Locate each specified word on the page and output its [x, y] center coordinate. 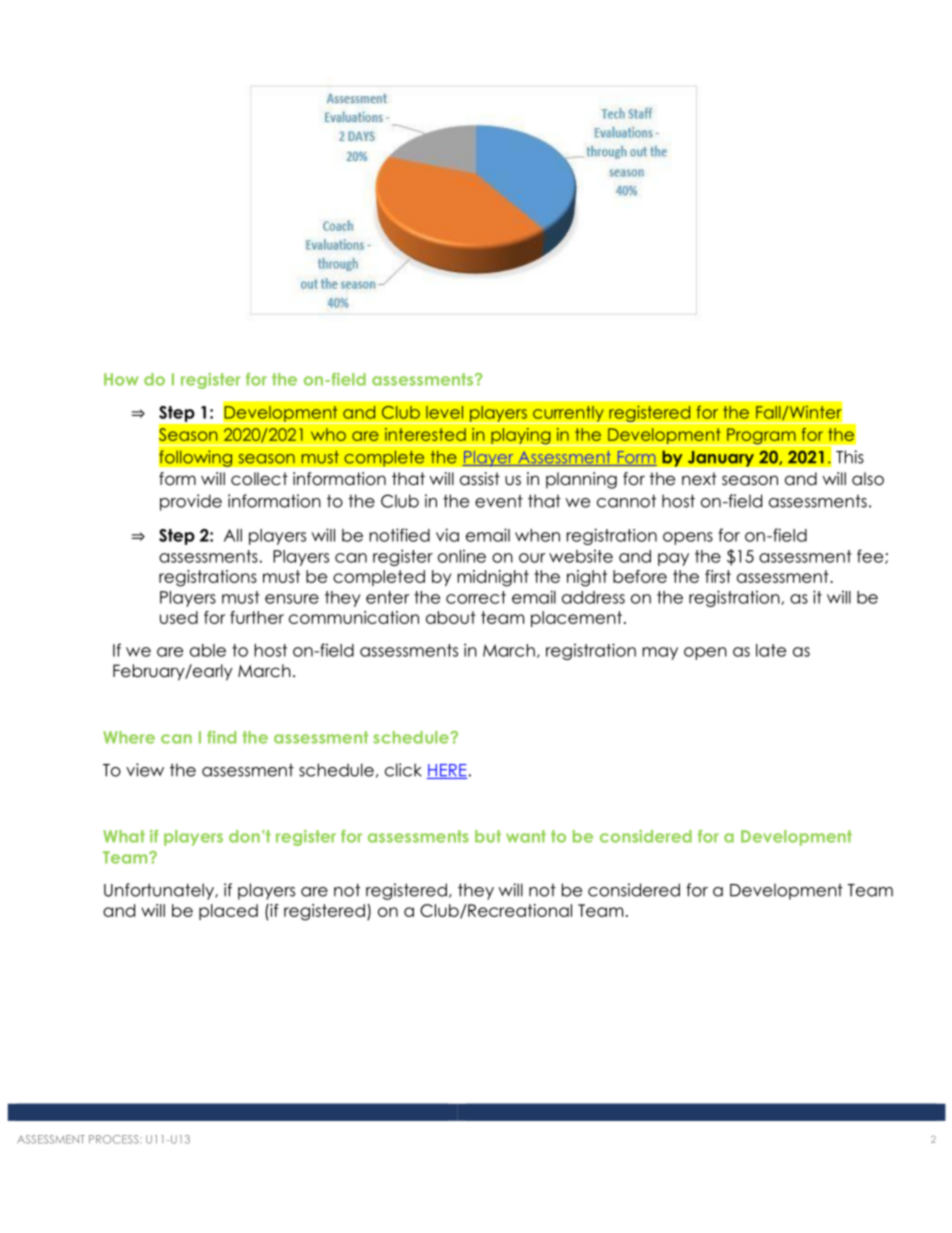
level [444, 412]
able [208, 650]
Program [761, 437]
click [403, 770]
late [771, 650]
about [451, 617]
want [526, 836]
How [121, 379]
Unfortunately [160, 891]
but [488, 836]
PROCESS [115, 1139]
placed [228, 912]
